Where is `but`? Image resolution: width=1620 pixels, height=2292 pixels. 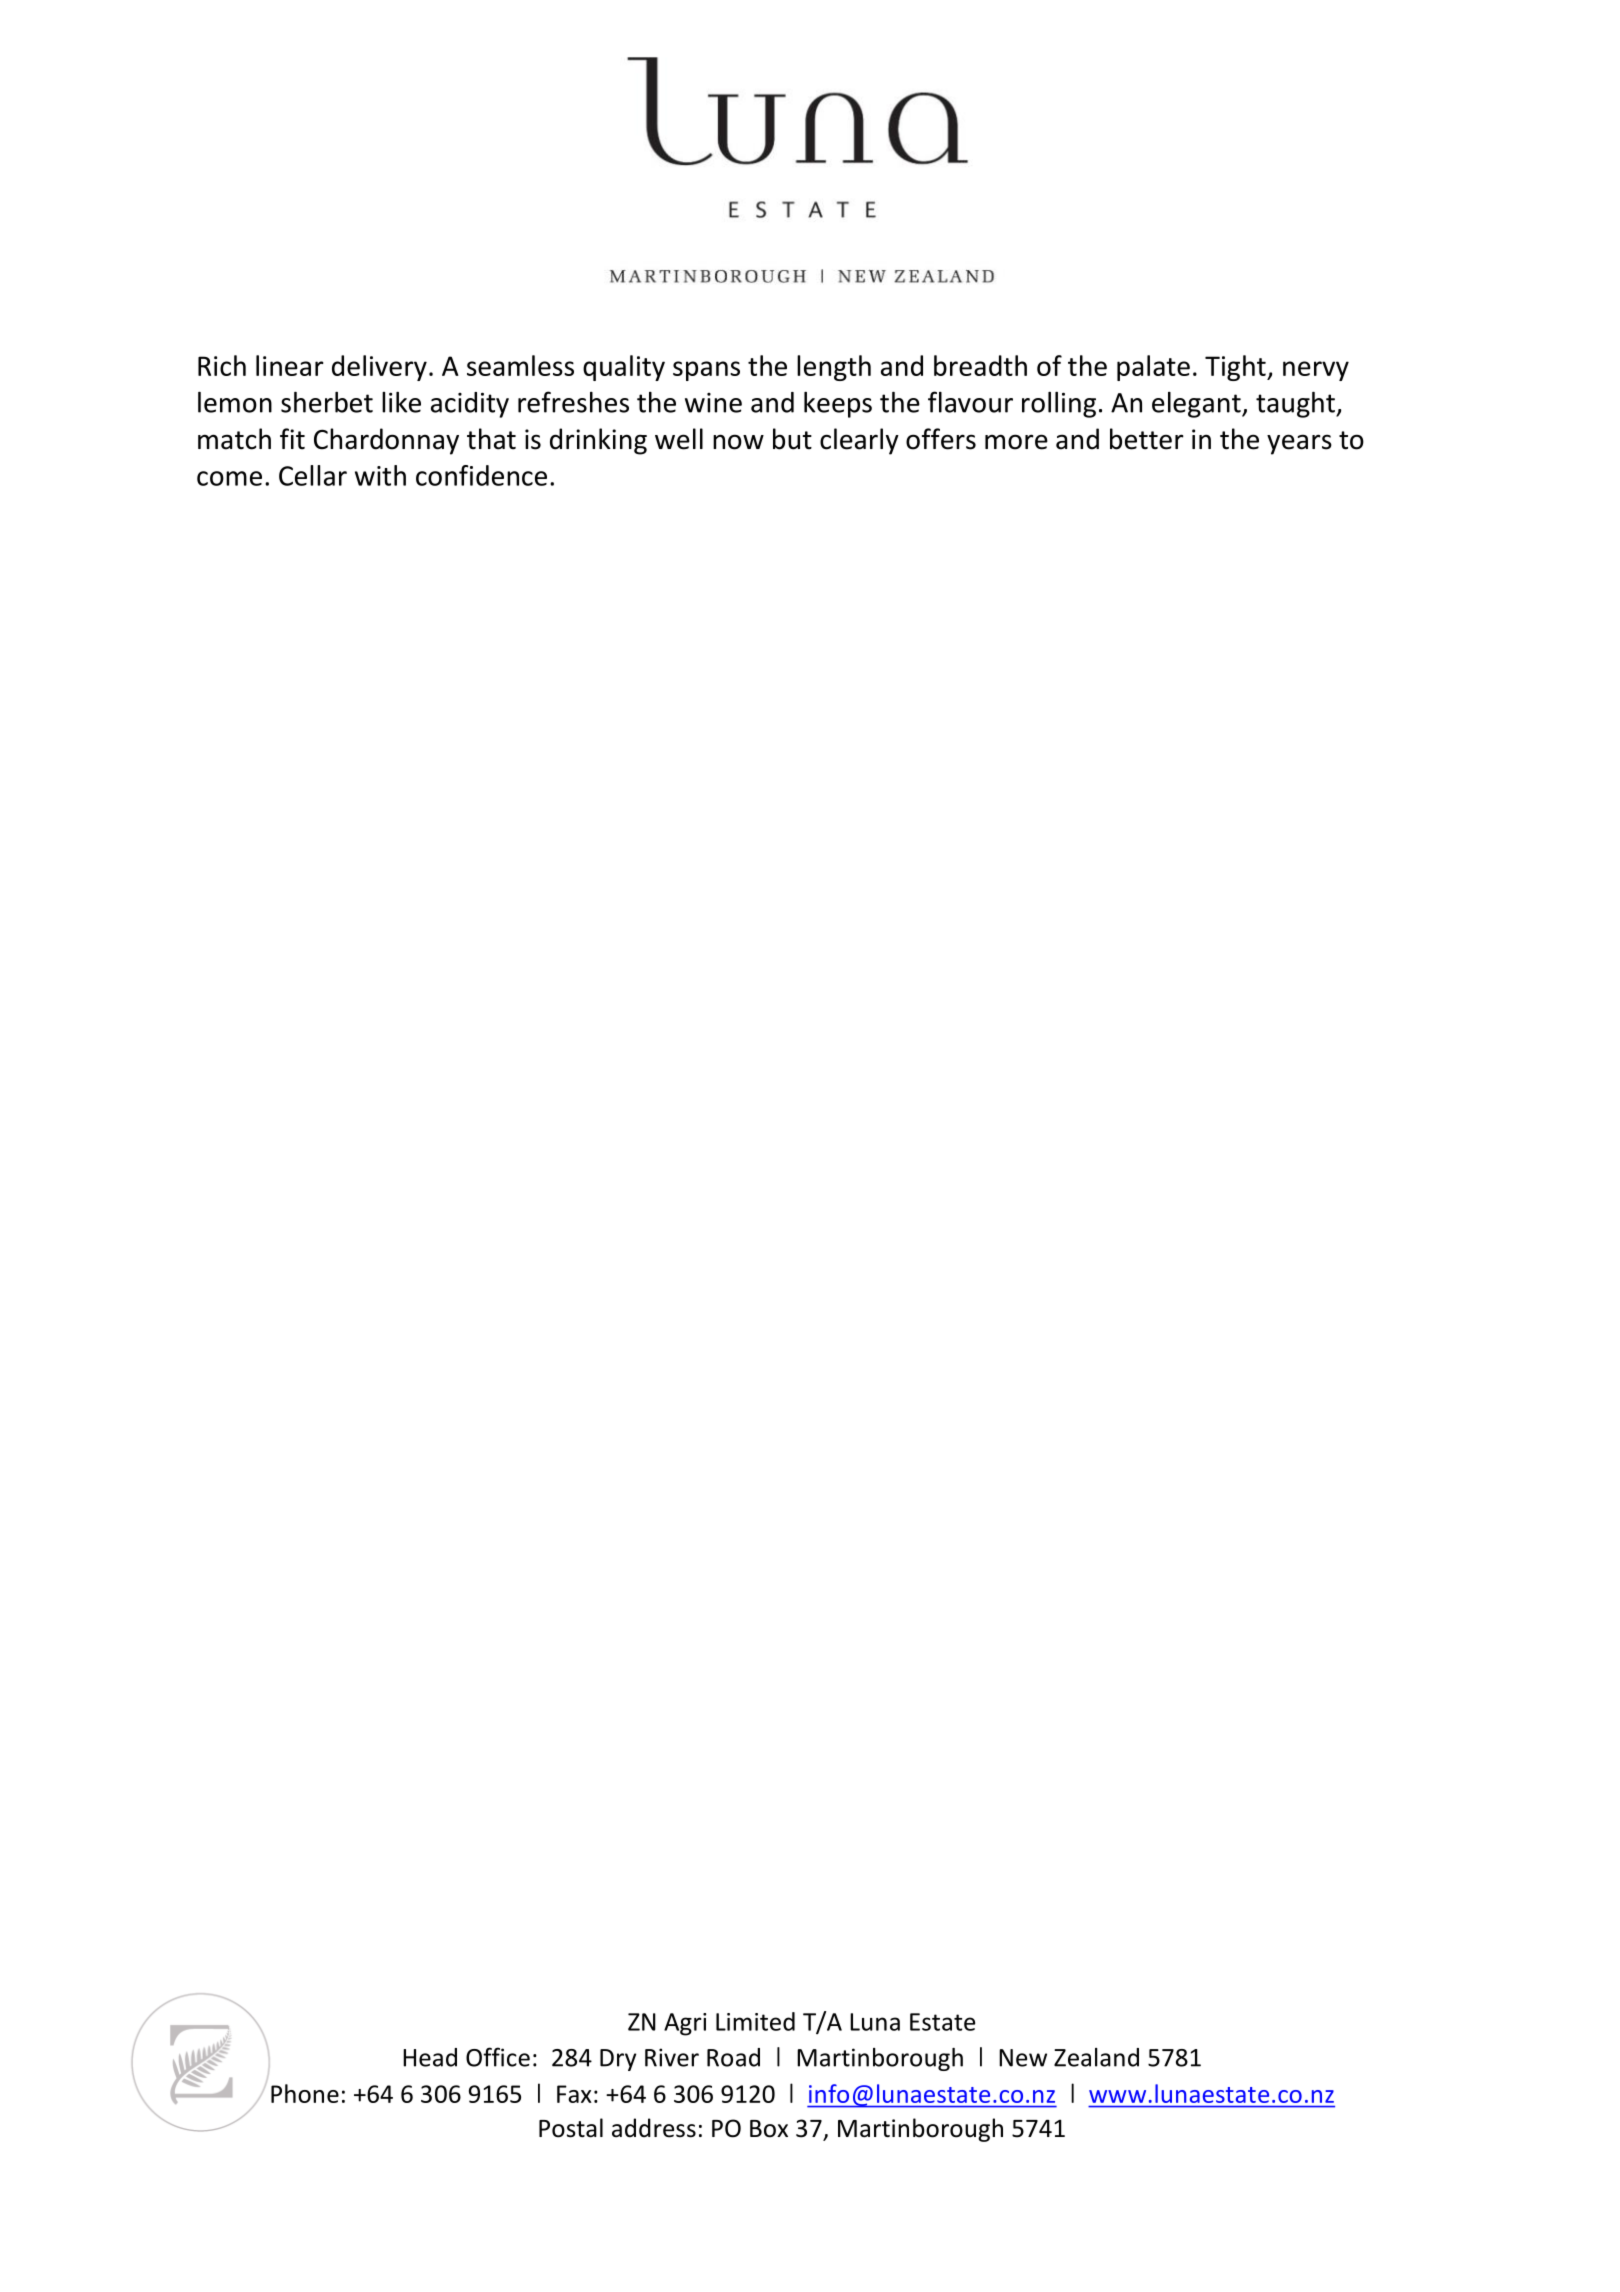 but is located at coordinates (792, 439).
